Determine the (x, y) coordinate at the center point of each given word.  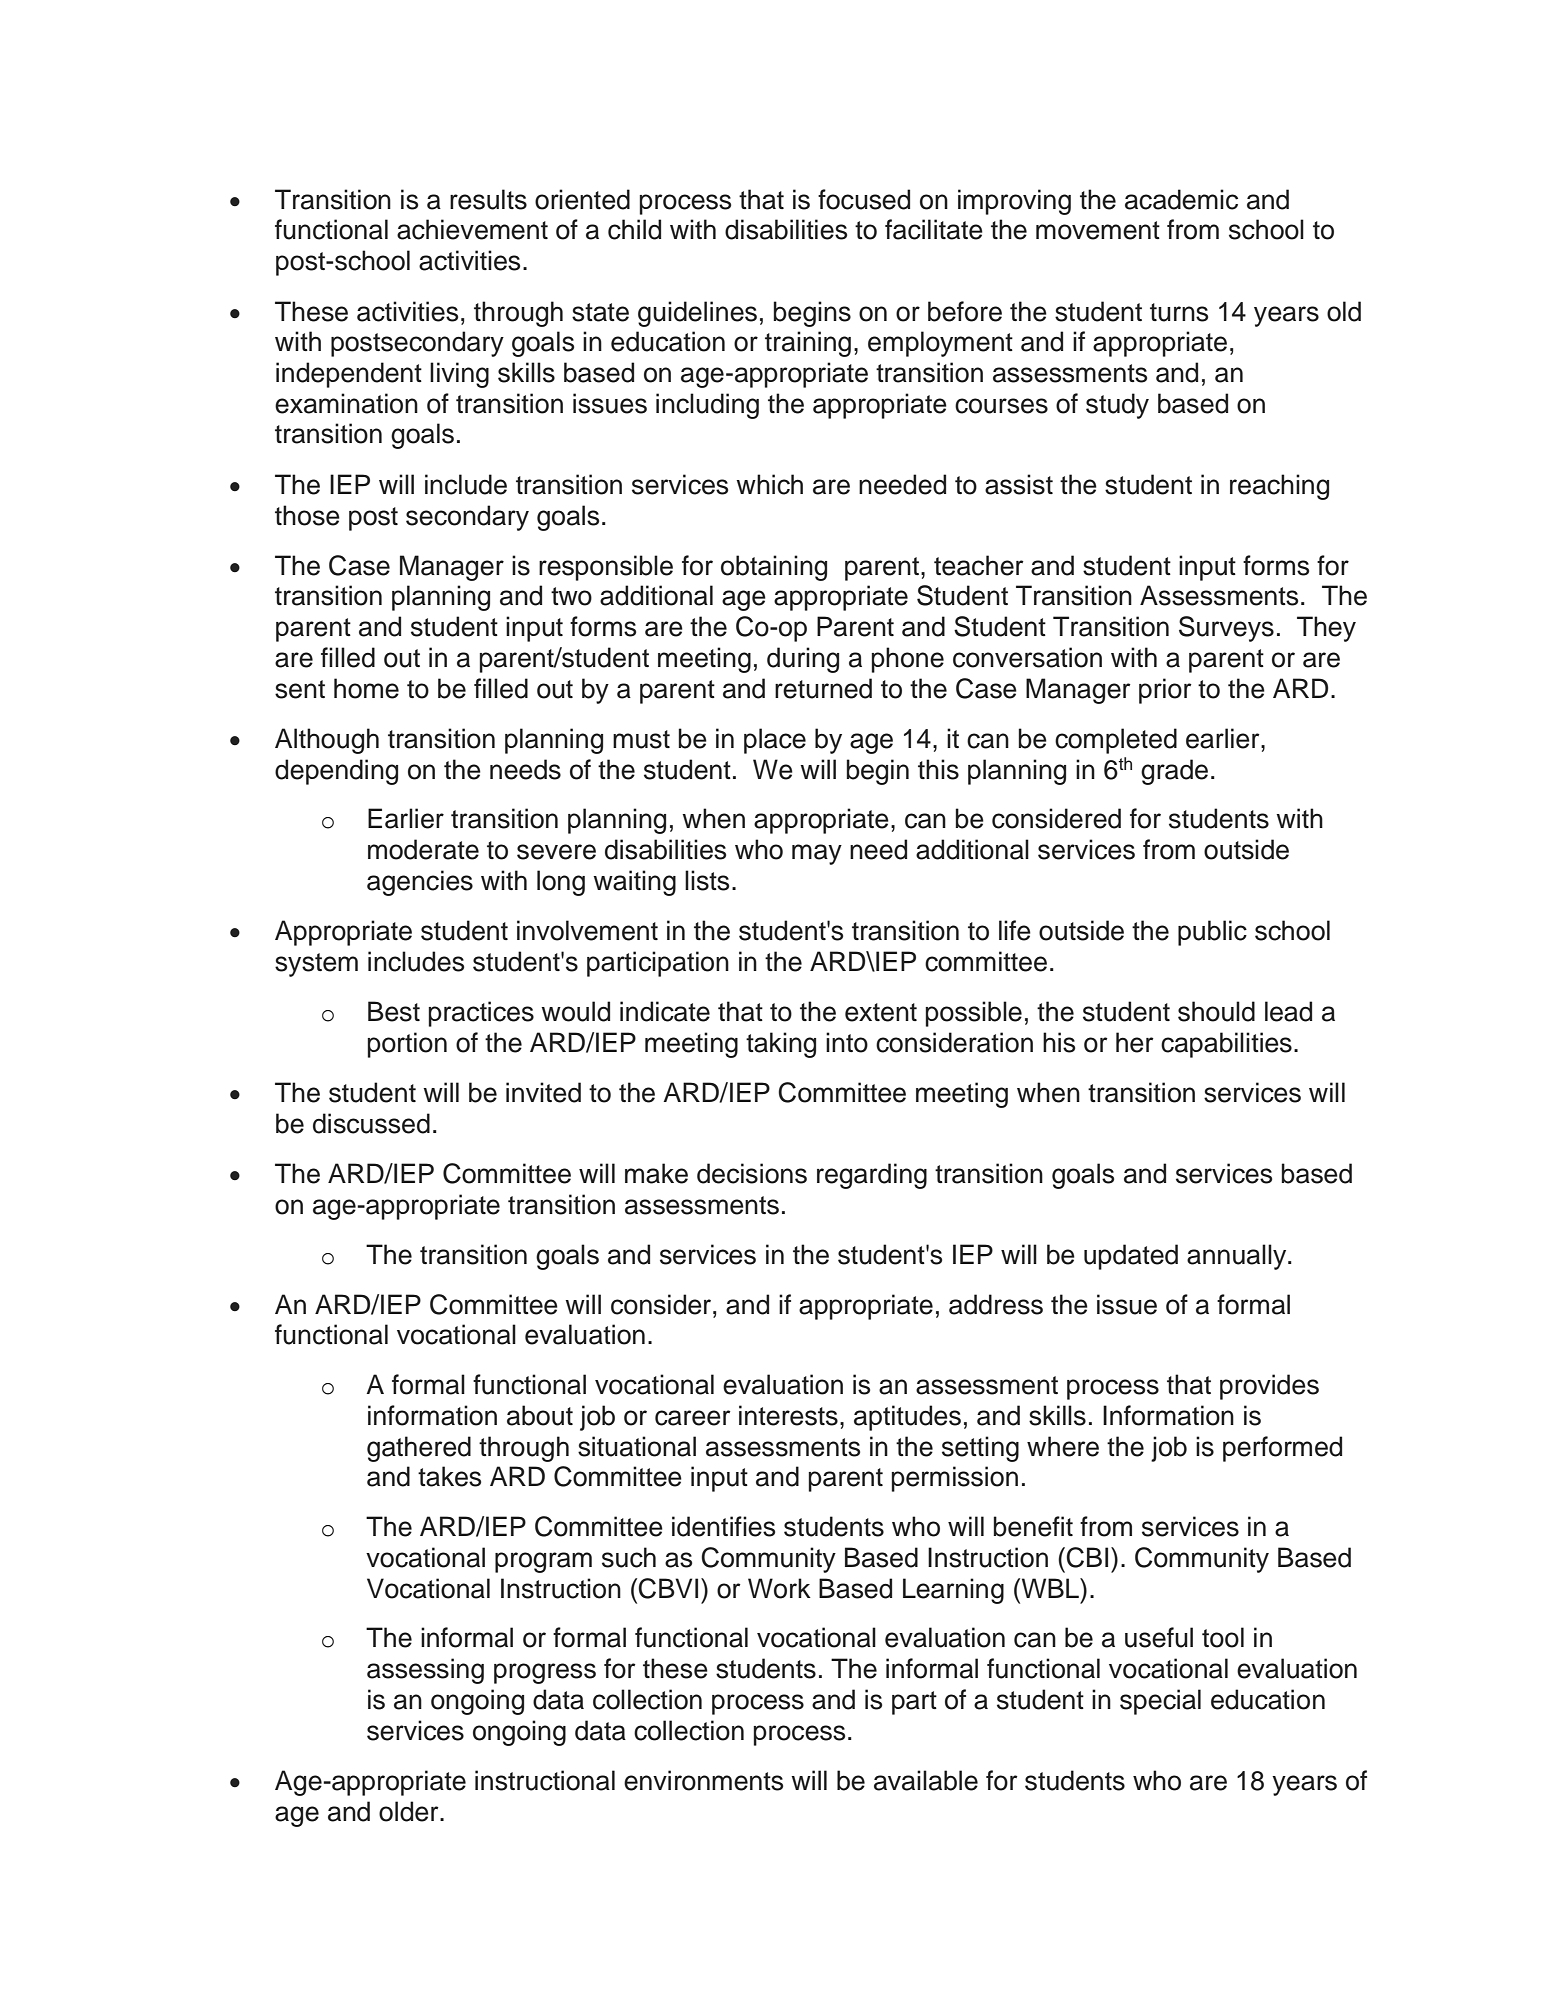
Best (394, 1011)
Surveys (1226, 629)
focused (864, 199)
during (803, 660)
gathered (419, 1449)
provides (1269, 1387)
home (366, 688)
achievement (472, 229)
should (1216, 1011)
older (410, 1811)
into (847, 1042)
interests (788, 1415)
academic (1181, 199)
